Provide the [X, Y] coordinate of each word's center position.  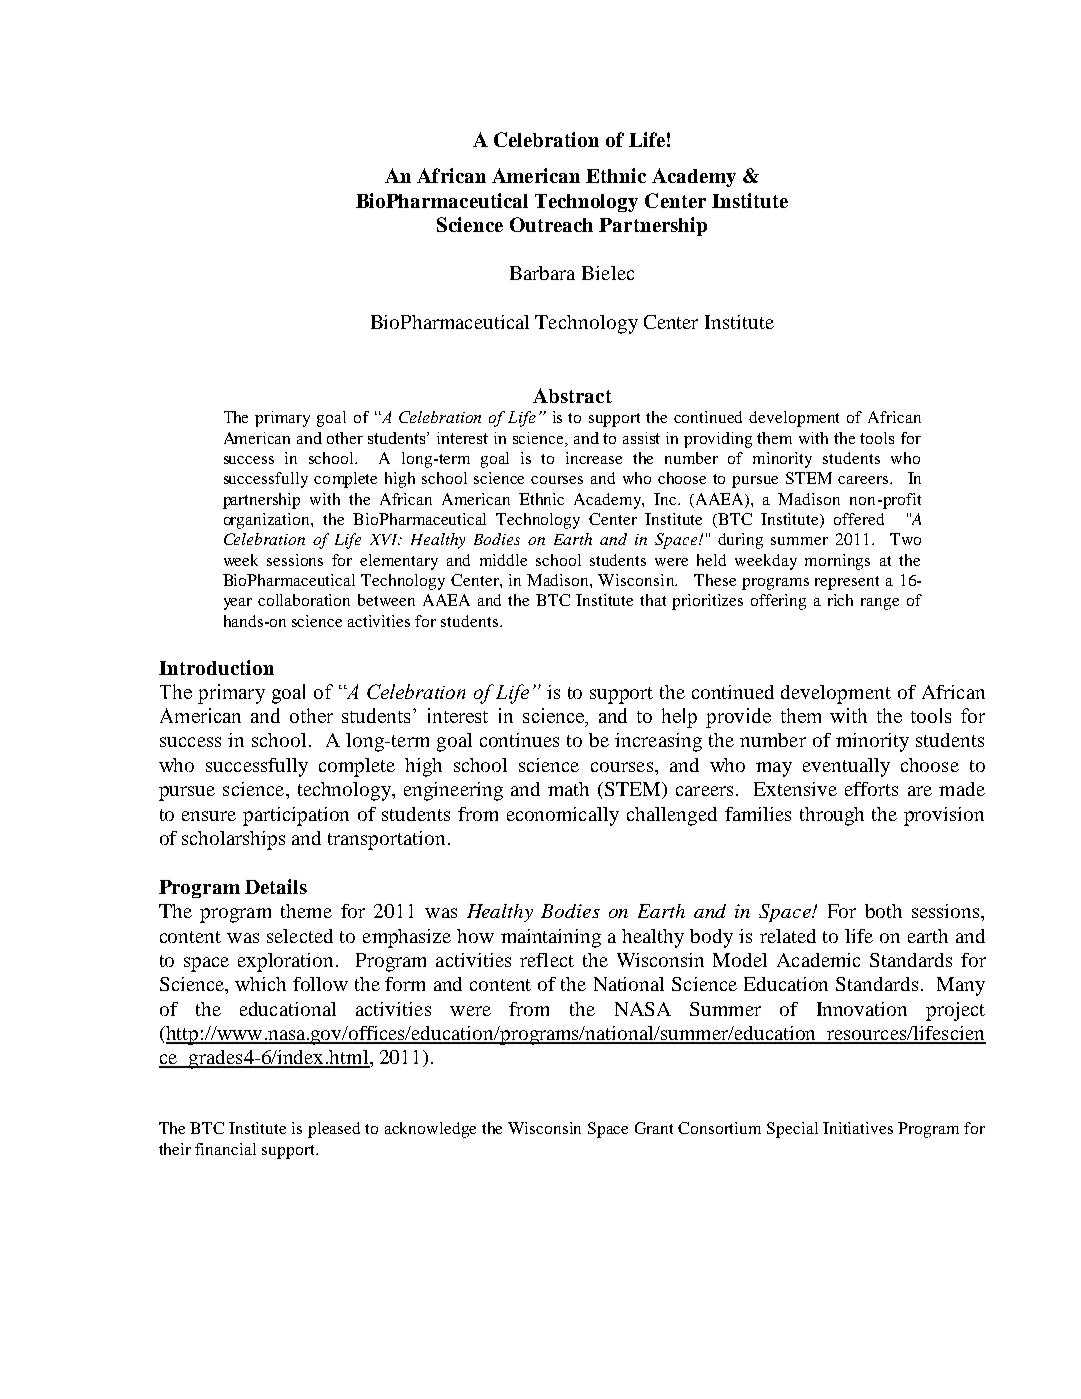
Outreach [551, 224]
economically [563, 816]
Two [905, 539]
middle [503, 560]
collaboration [304, 600]
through [832, 816]
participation [296, 816]
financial [225, 1149]
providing [718, 440]
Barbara [542, 273]
